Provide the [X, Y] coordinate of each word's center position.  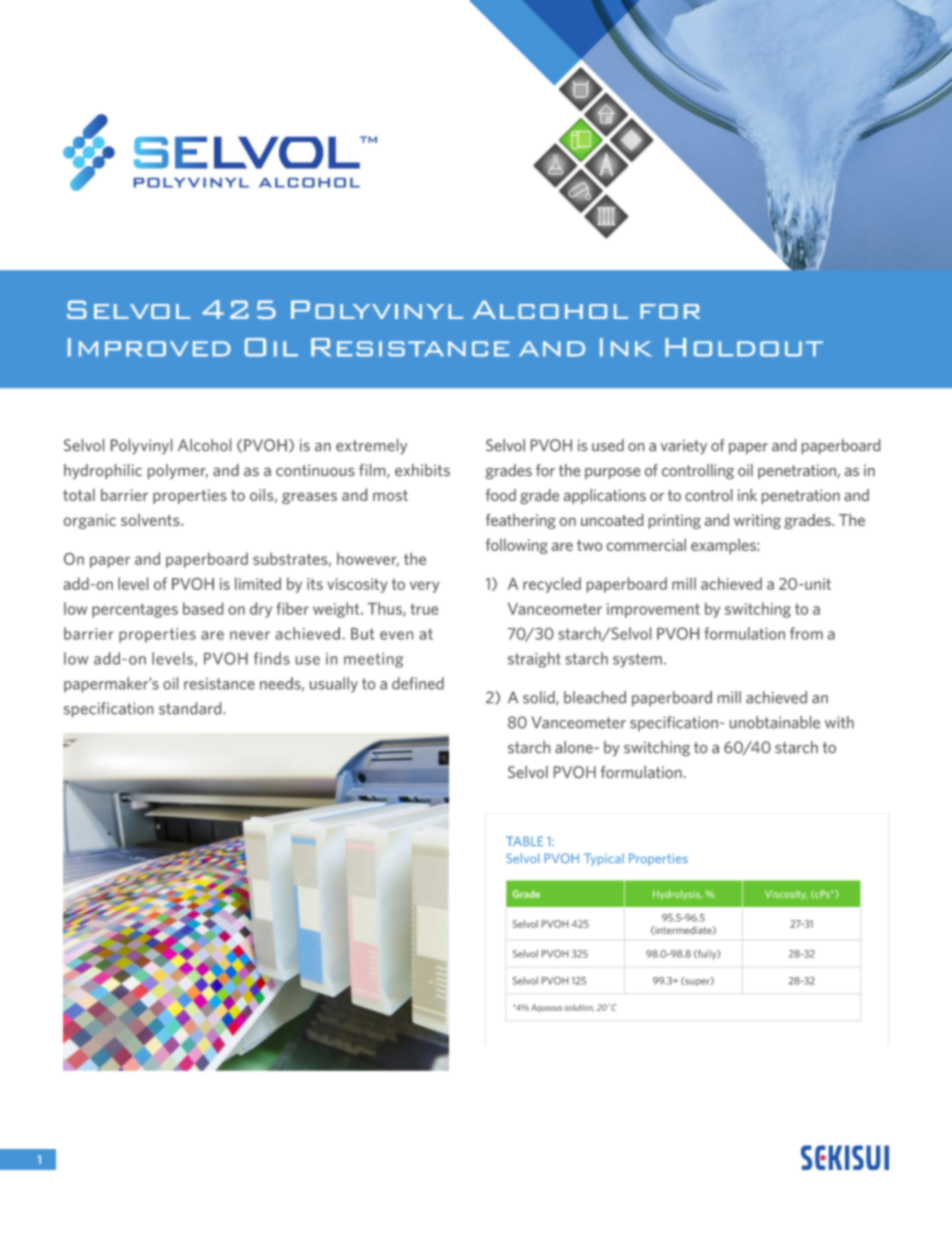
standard [190, 708]
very [424, 587]
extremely [371, 446]
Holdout [744, 347]
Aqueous [546, 1008]
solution [579, 1008]
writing [757, 521]
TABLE [524, 841]
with [839, 722]
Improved [149, 347]
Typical [604, 859]
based [203, 608]
